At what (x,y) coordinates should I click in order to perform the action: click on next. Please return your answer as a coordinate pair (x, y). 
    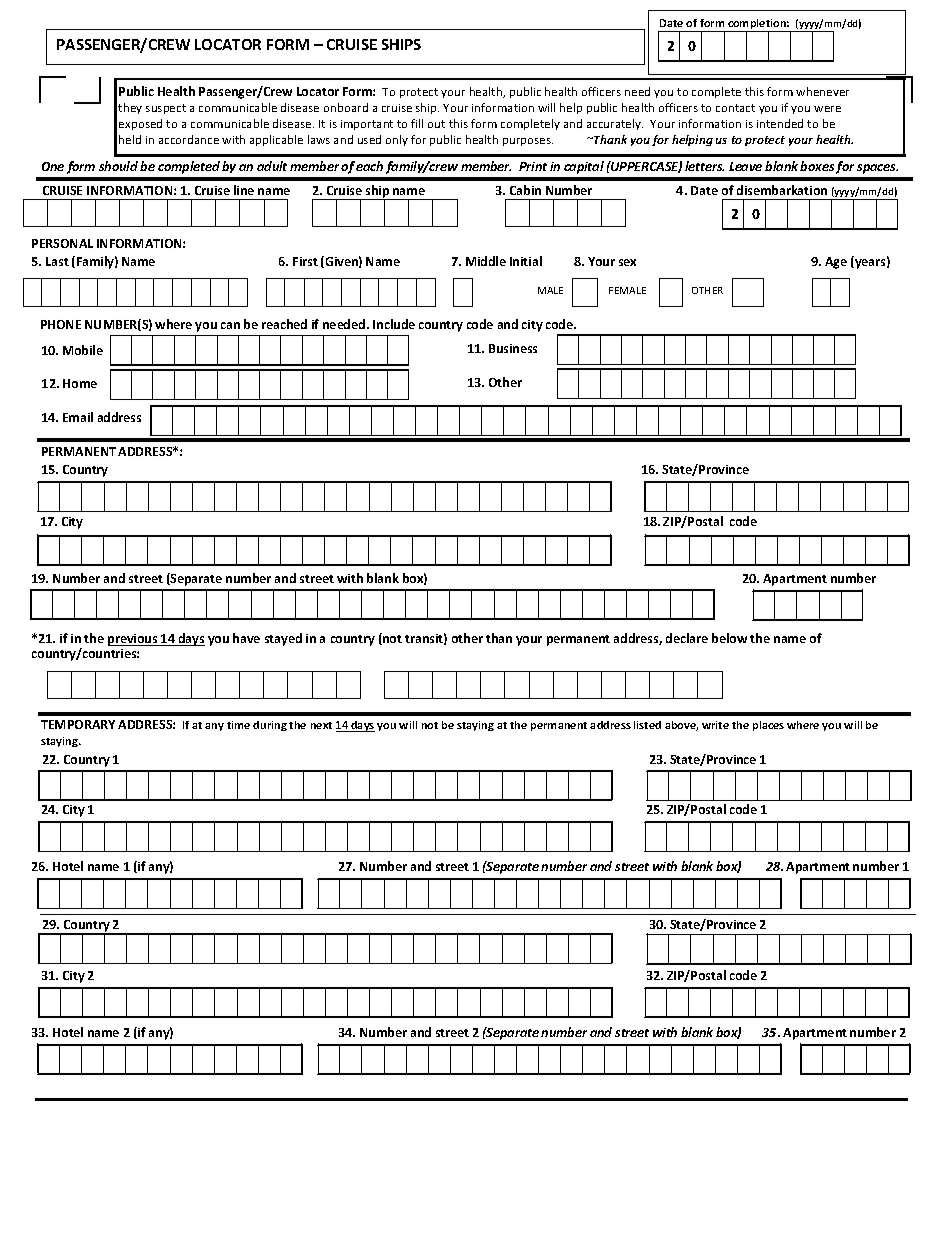
    Looking at the image, I should click on (321, 725).
